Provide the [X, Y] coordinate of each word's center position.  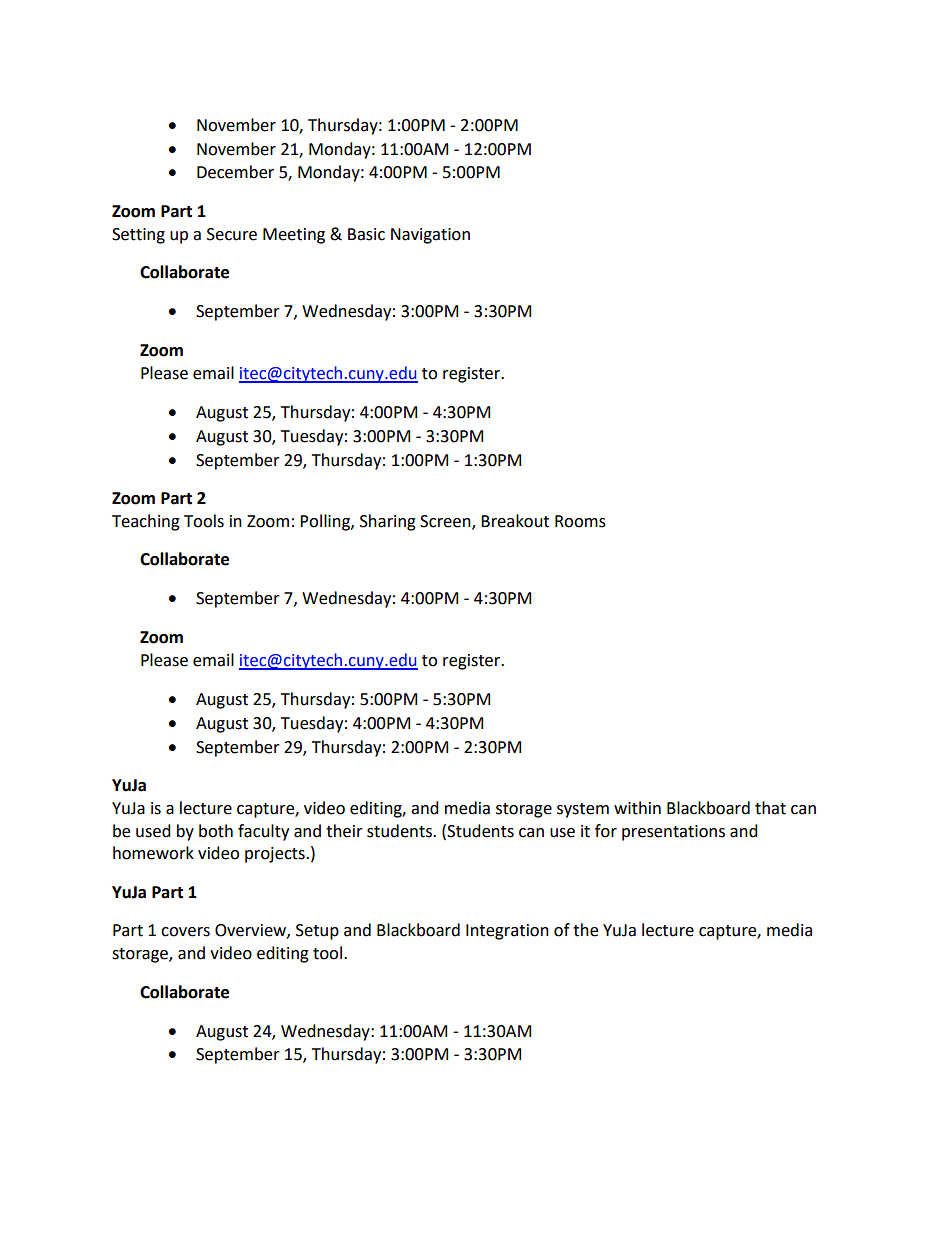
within [637, 808]
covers [185, 932]
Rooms [580, 521]
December [235, 172]
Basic [366, 234]
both [216, 831]
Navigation [430, 236]
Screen [446, 522]
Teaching [146, 522]
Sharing [388, 522]
